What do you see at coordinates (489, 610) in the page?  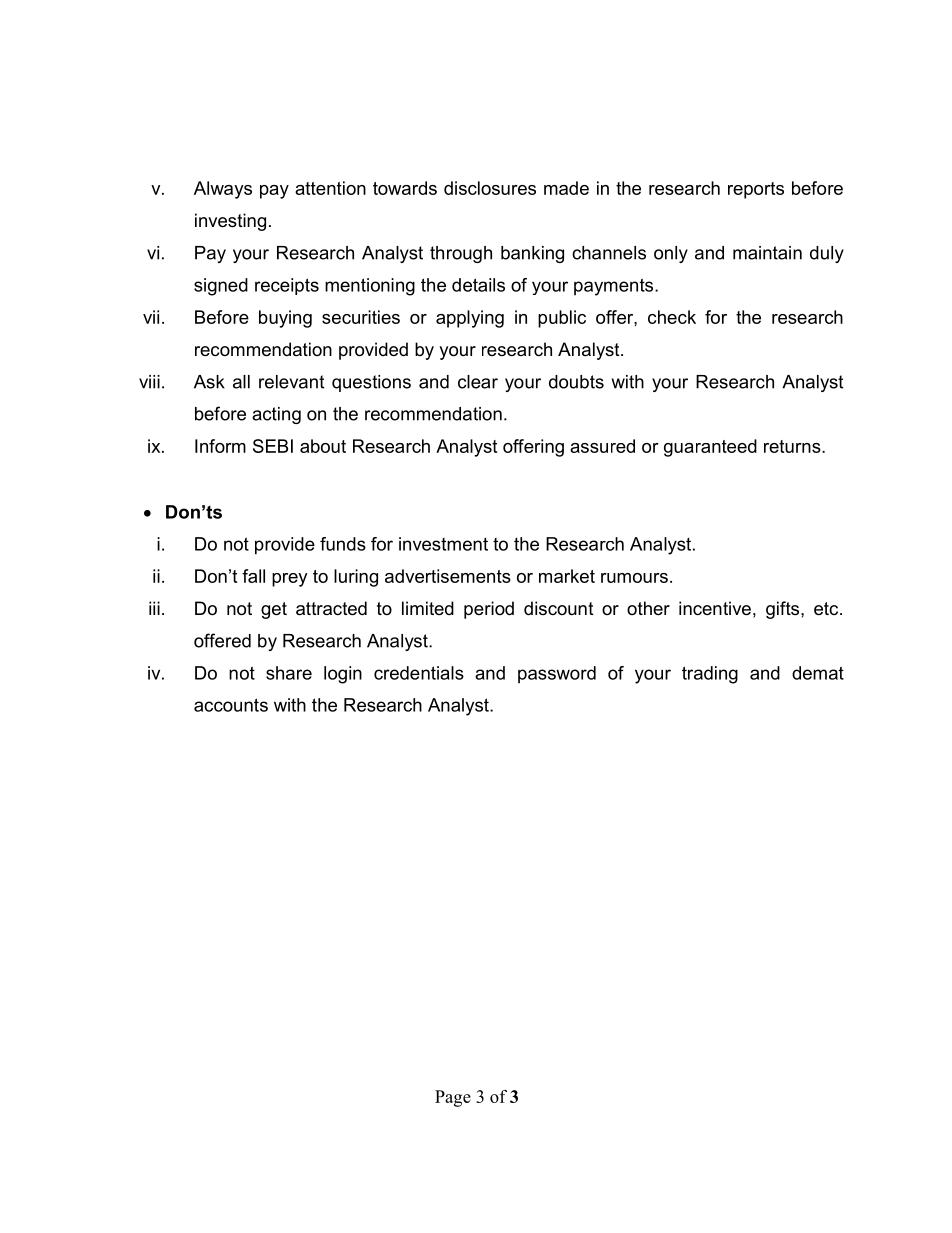 I see `period` at bounding box center [489, 610].
